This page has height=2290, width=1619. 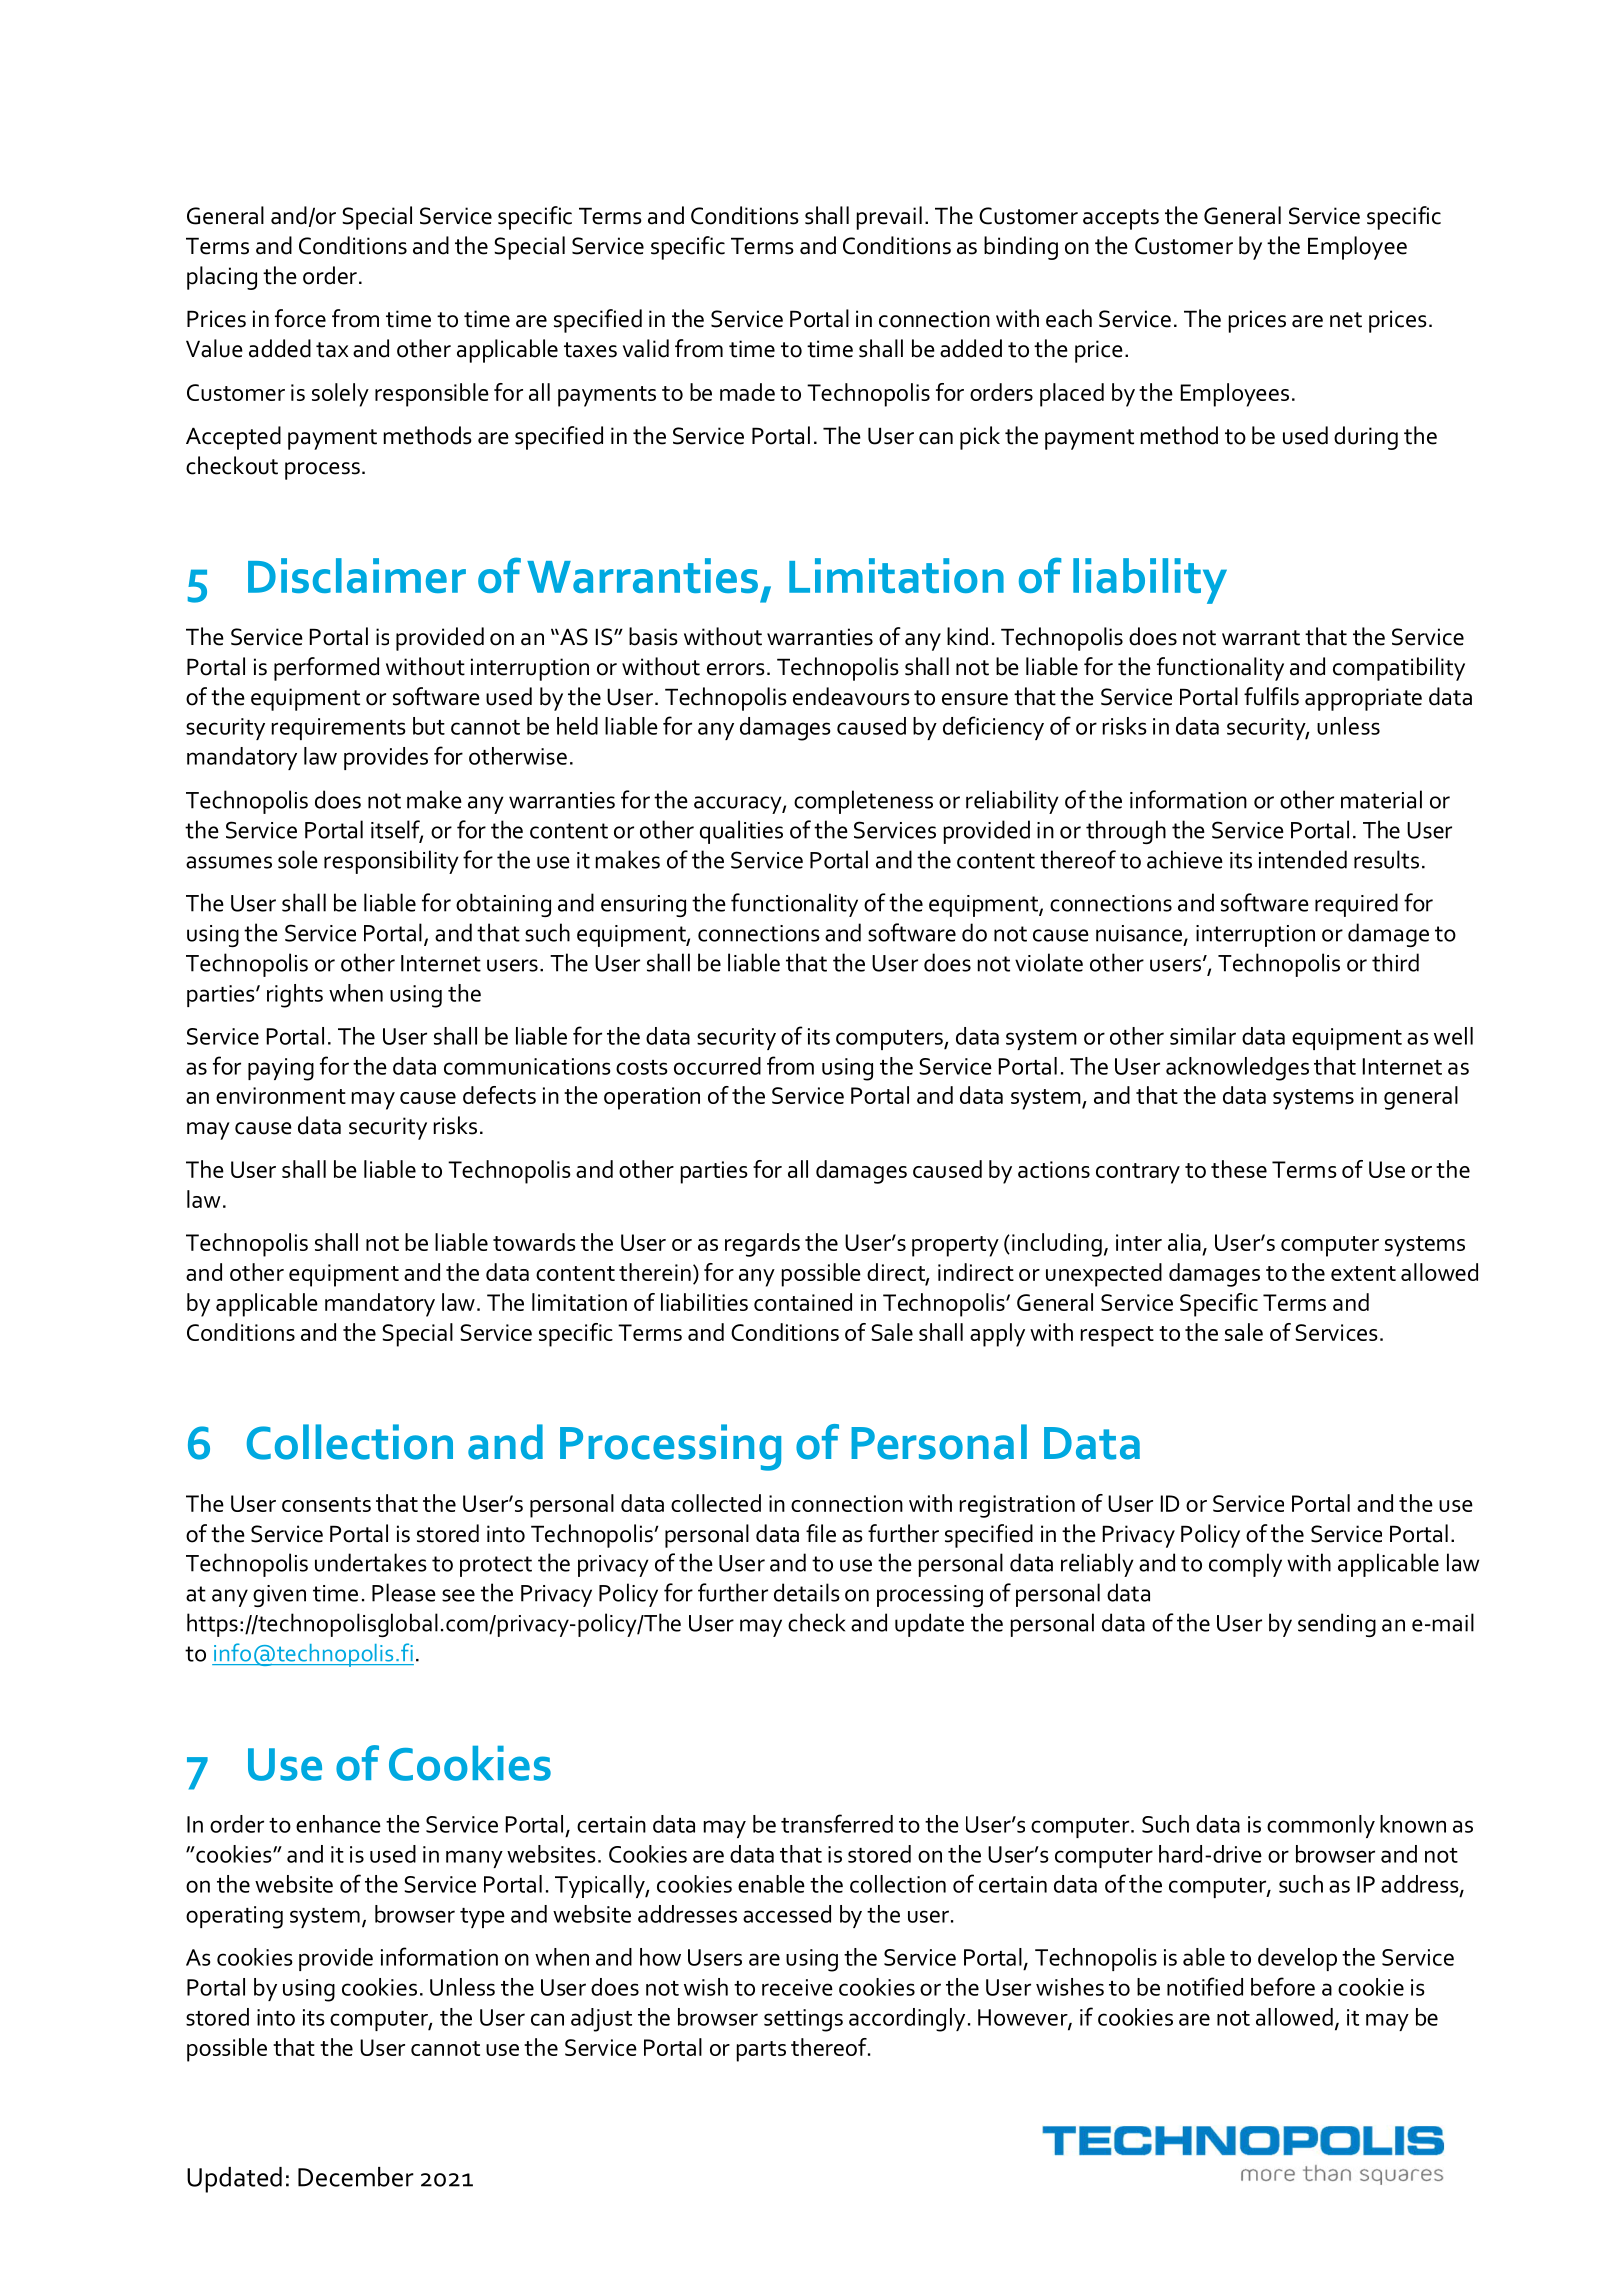 I want to click on environment, so click(x=281, y=1095).
